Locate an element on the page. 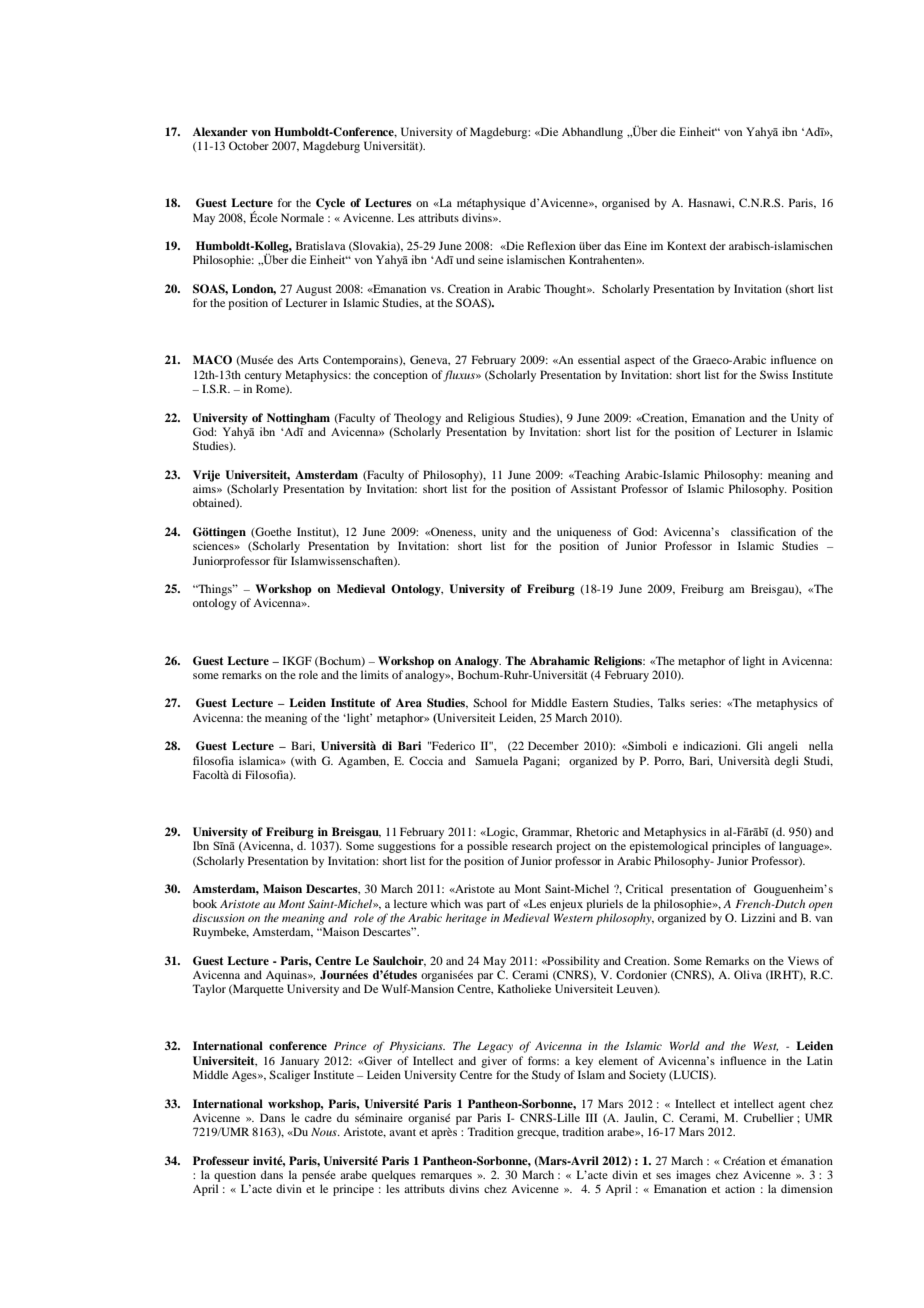 This document has width=924, height=1308. October is located at coordinates (249, 145).
